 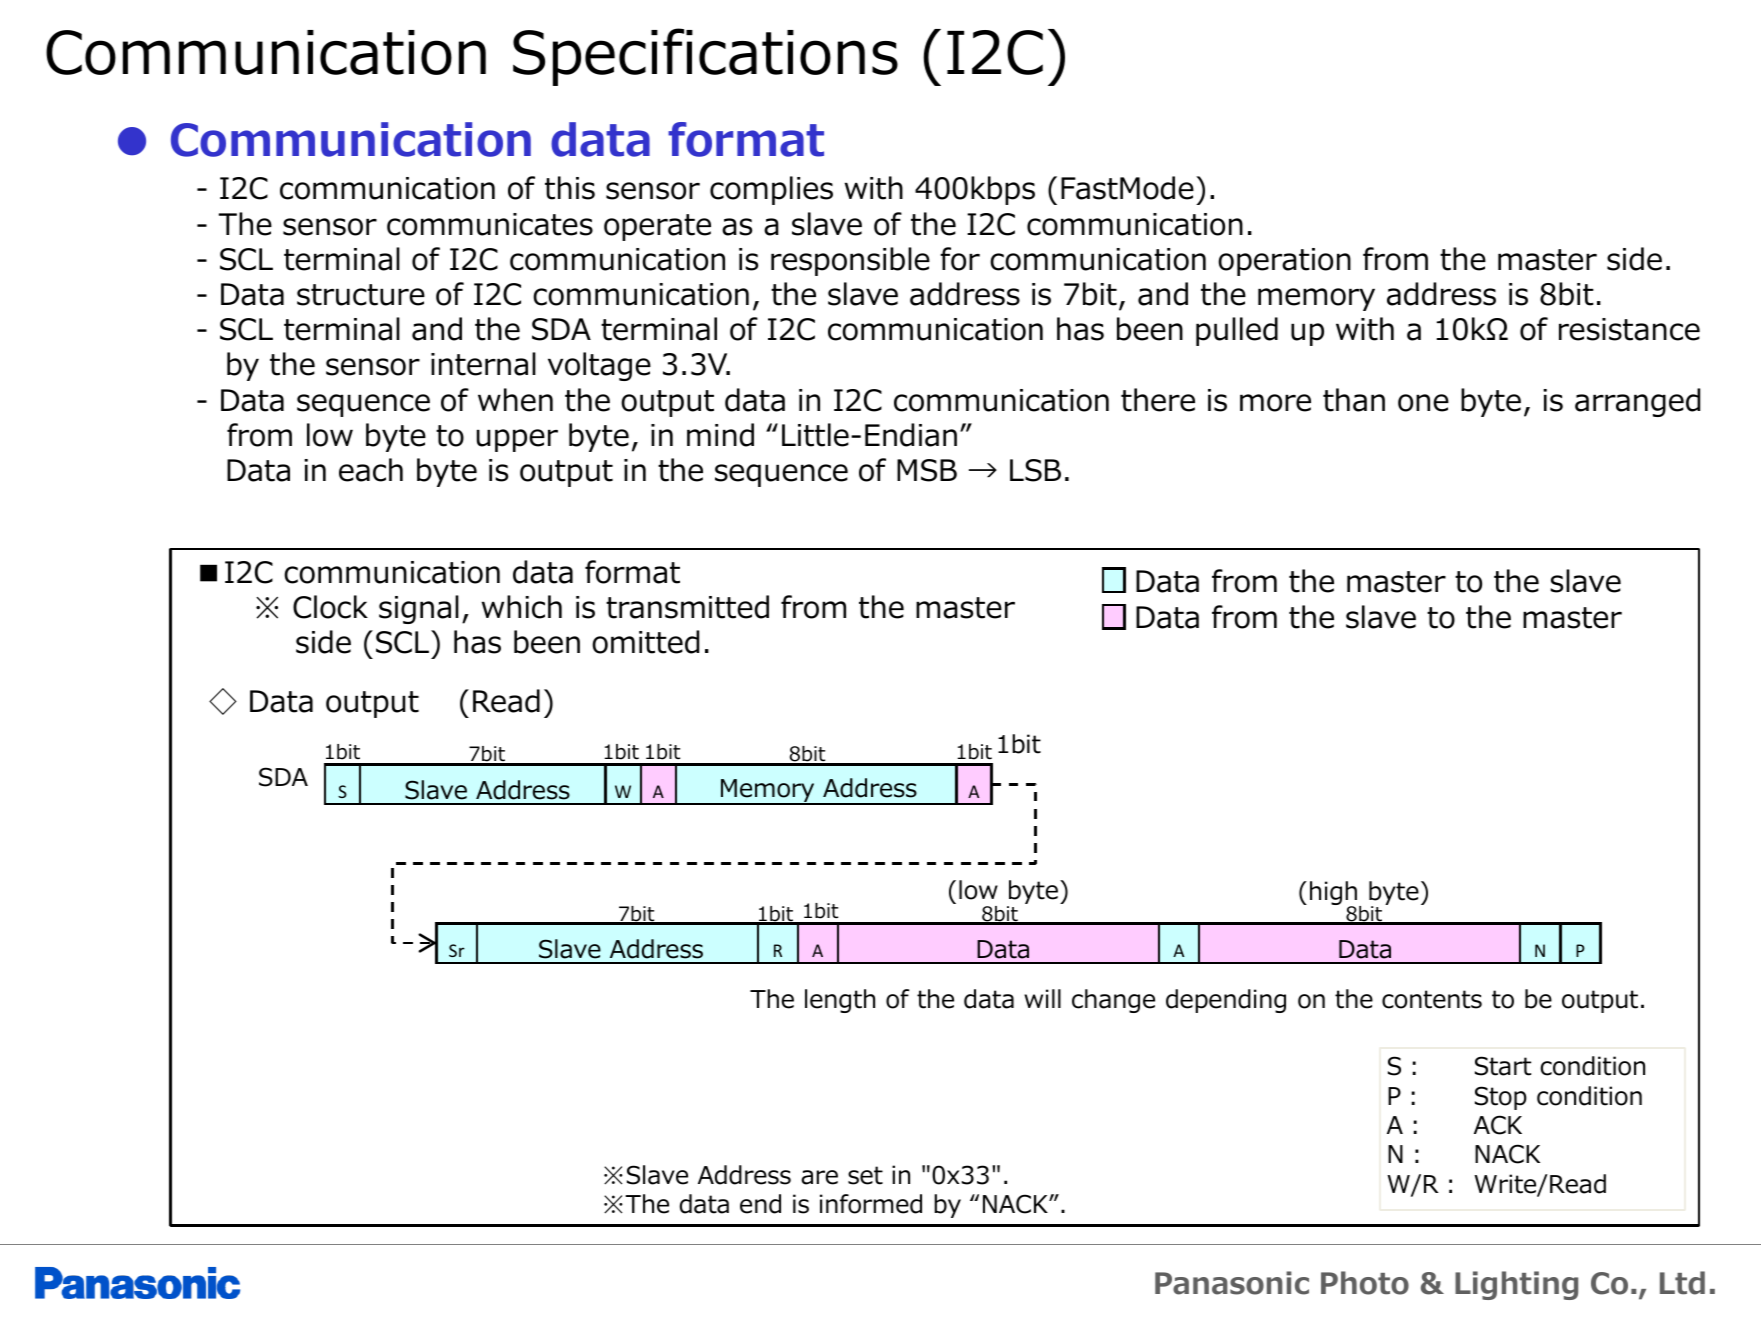 What do you see at coordinates (570, 188) in the page?
I see `this` at bounding box center [570, 188].
